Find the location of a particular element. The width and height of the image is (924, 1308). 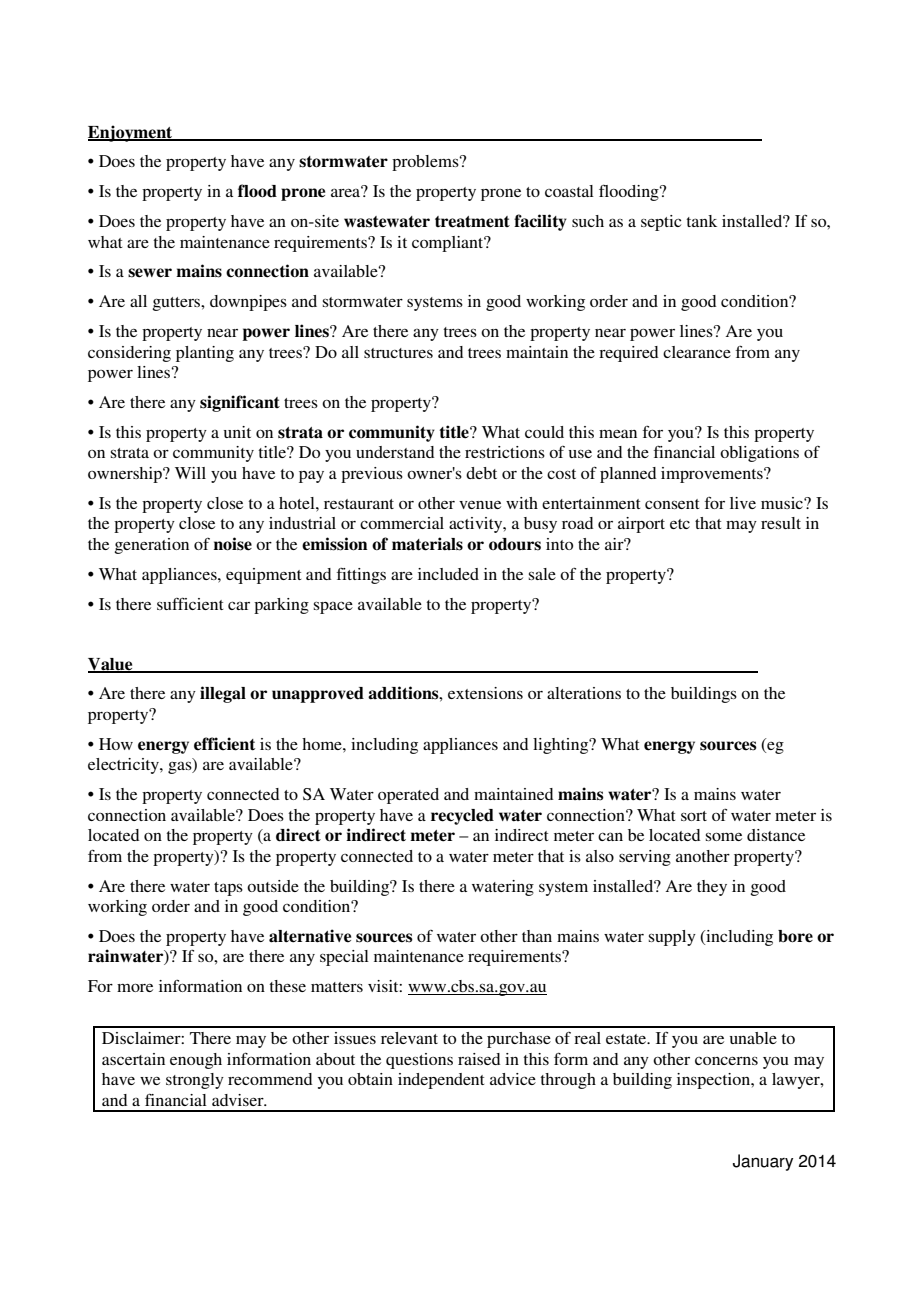

treatment is located at coordinates (472, 222).
